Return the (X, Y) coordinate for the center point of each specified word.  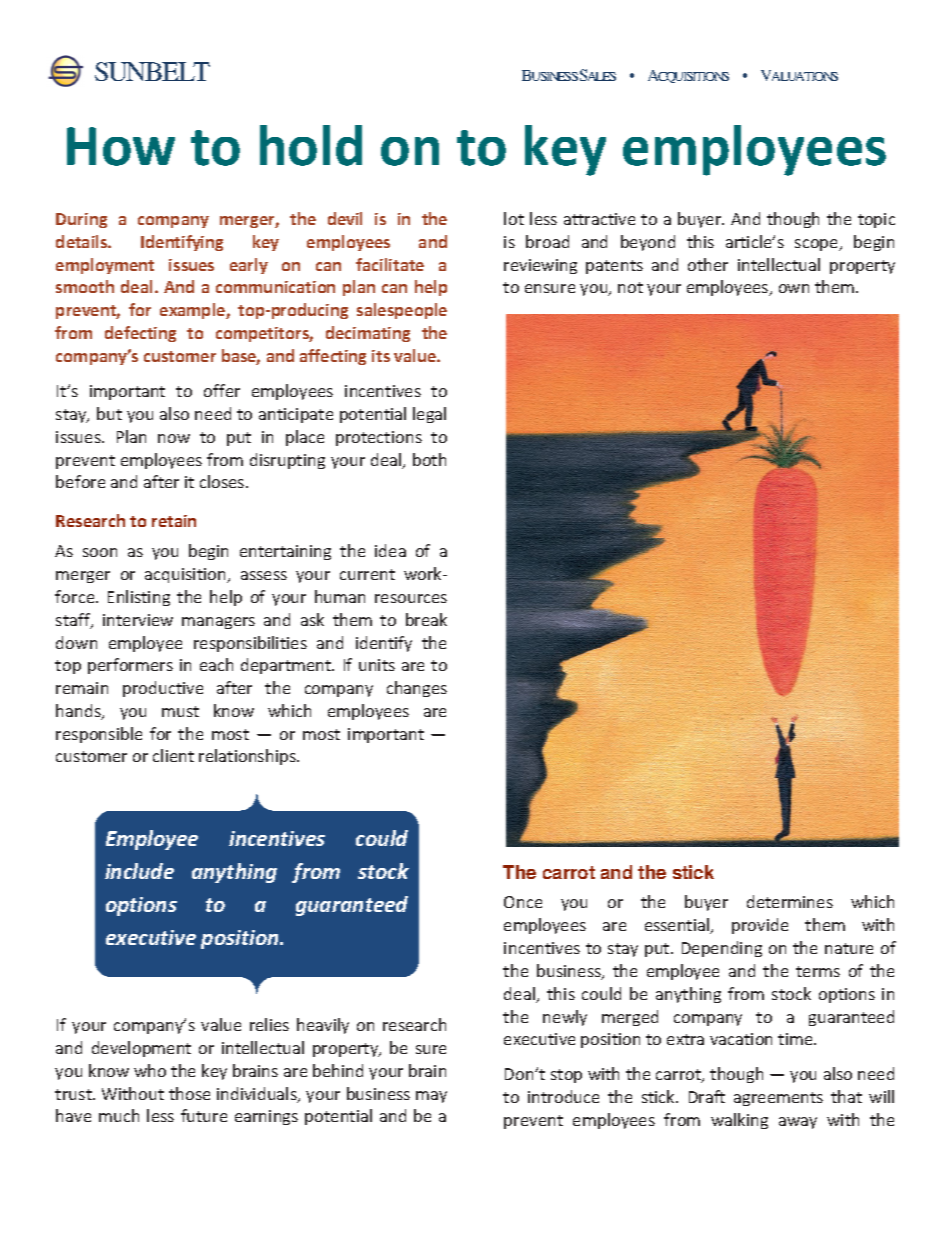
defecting (140, 334)
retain (174, 521)
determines (790, 901)
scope (818, 245)
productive (163, 689)
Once (523, 902)
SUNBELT (152, 71)
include (139, 871)
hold (311, 145)
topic (876, 220)
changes (417, 689)
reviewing (540, 266)
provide (760, 926)
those (189, 1093)
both (429, 459)
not (630, 287)
